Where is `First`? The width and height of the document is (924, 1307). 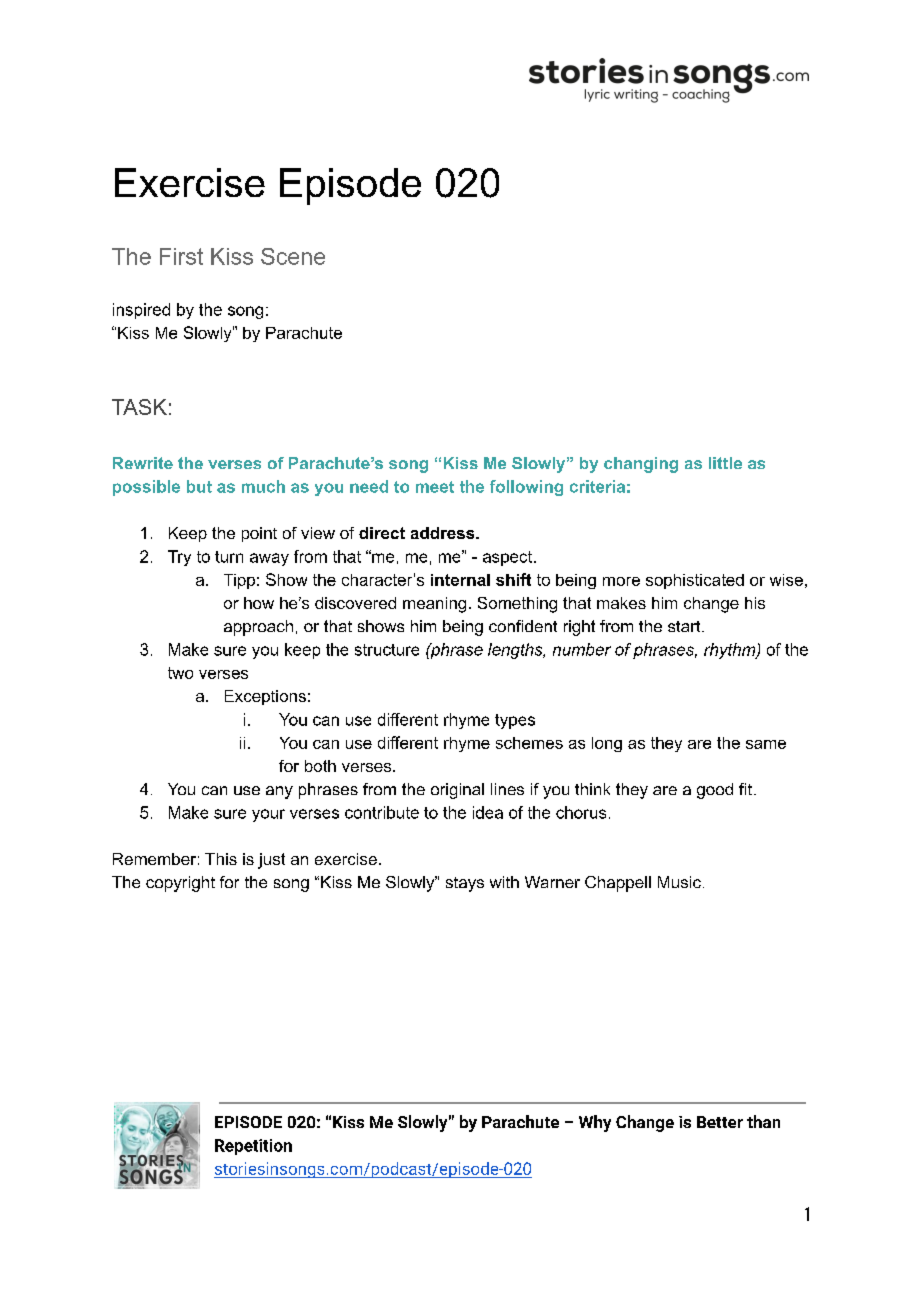 First is located at coordinates (181, 256).
